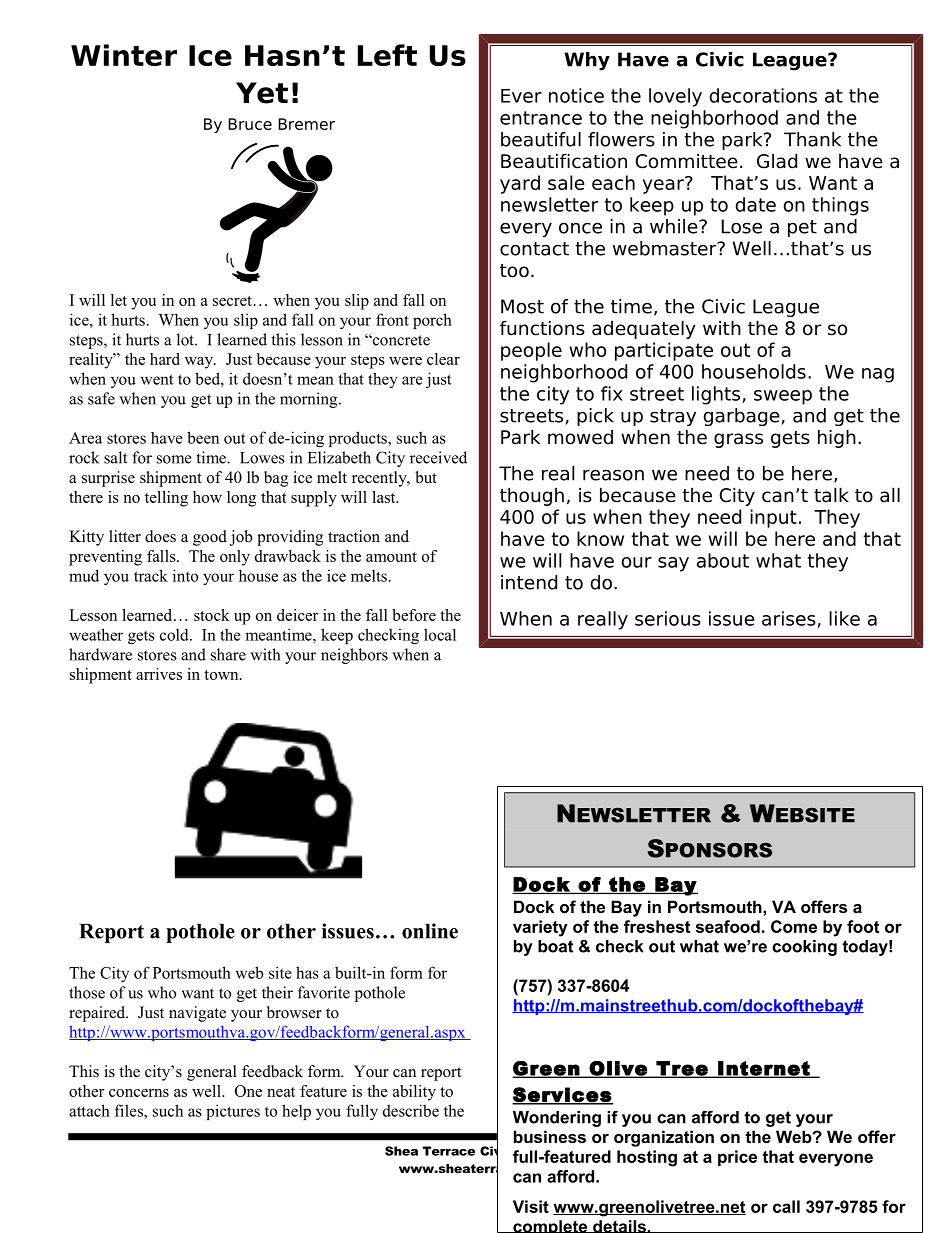  Describe the element at coordinates (197, 1014) in the page. I see `navigate` at that location.
